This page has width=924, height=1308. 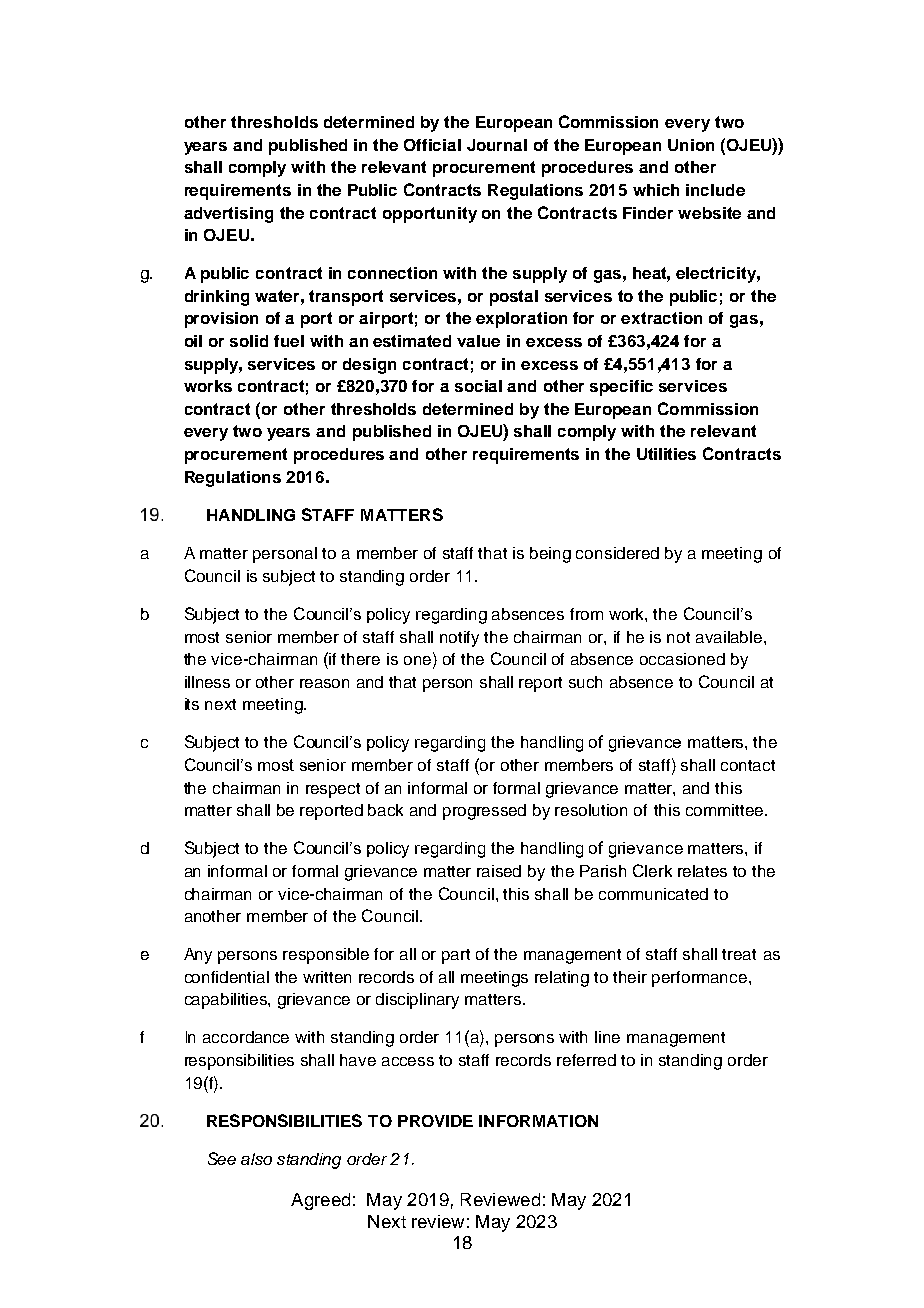 I want to click on referred, so click(x=586, y=1060).
